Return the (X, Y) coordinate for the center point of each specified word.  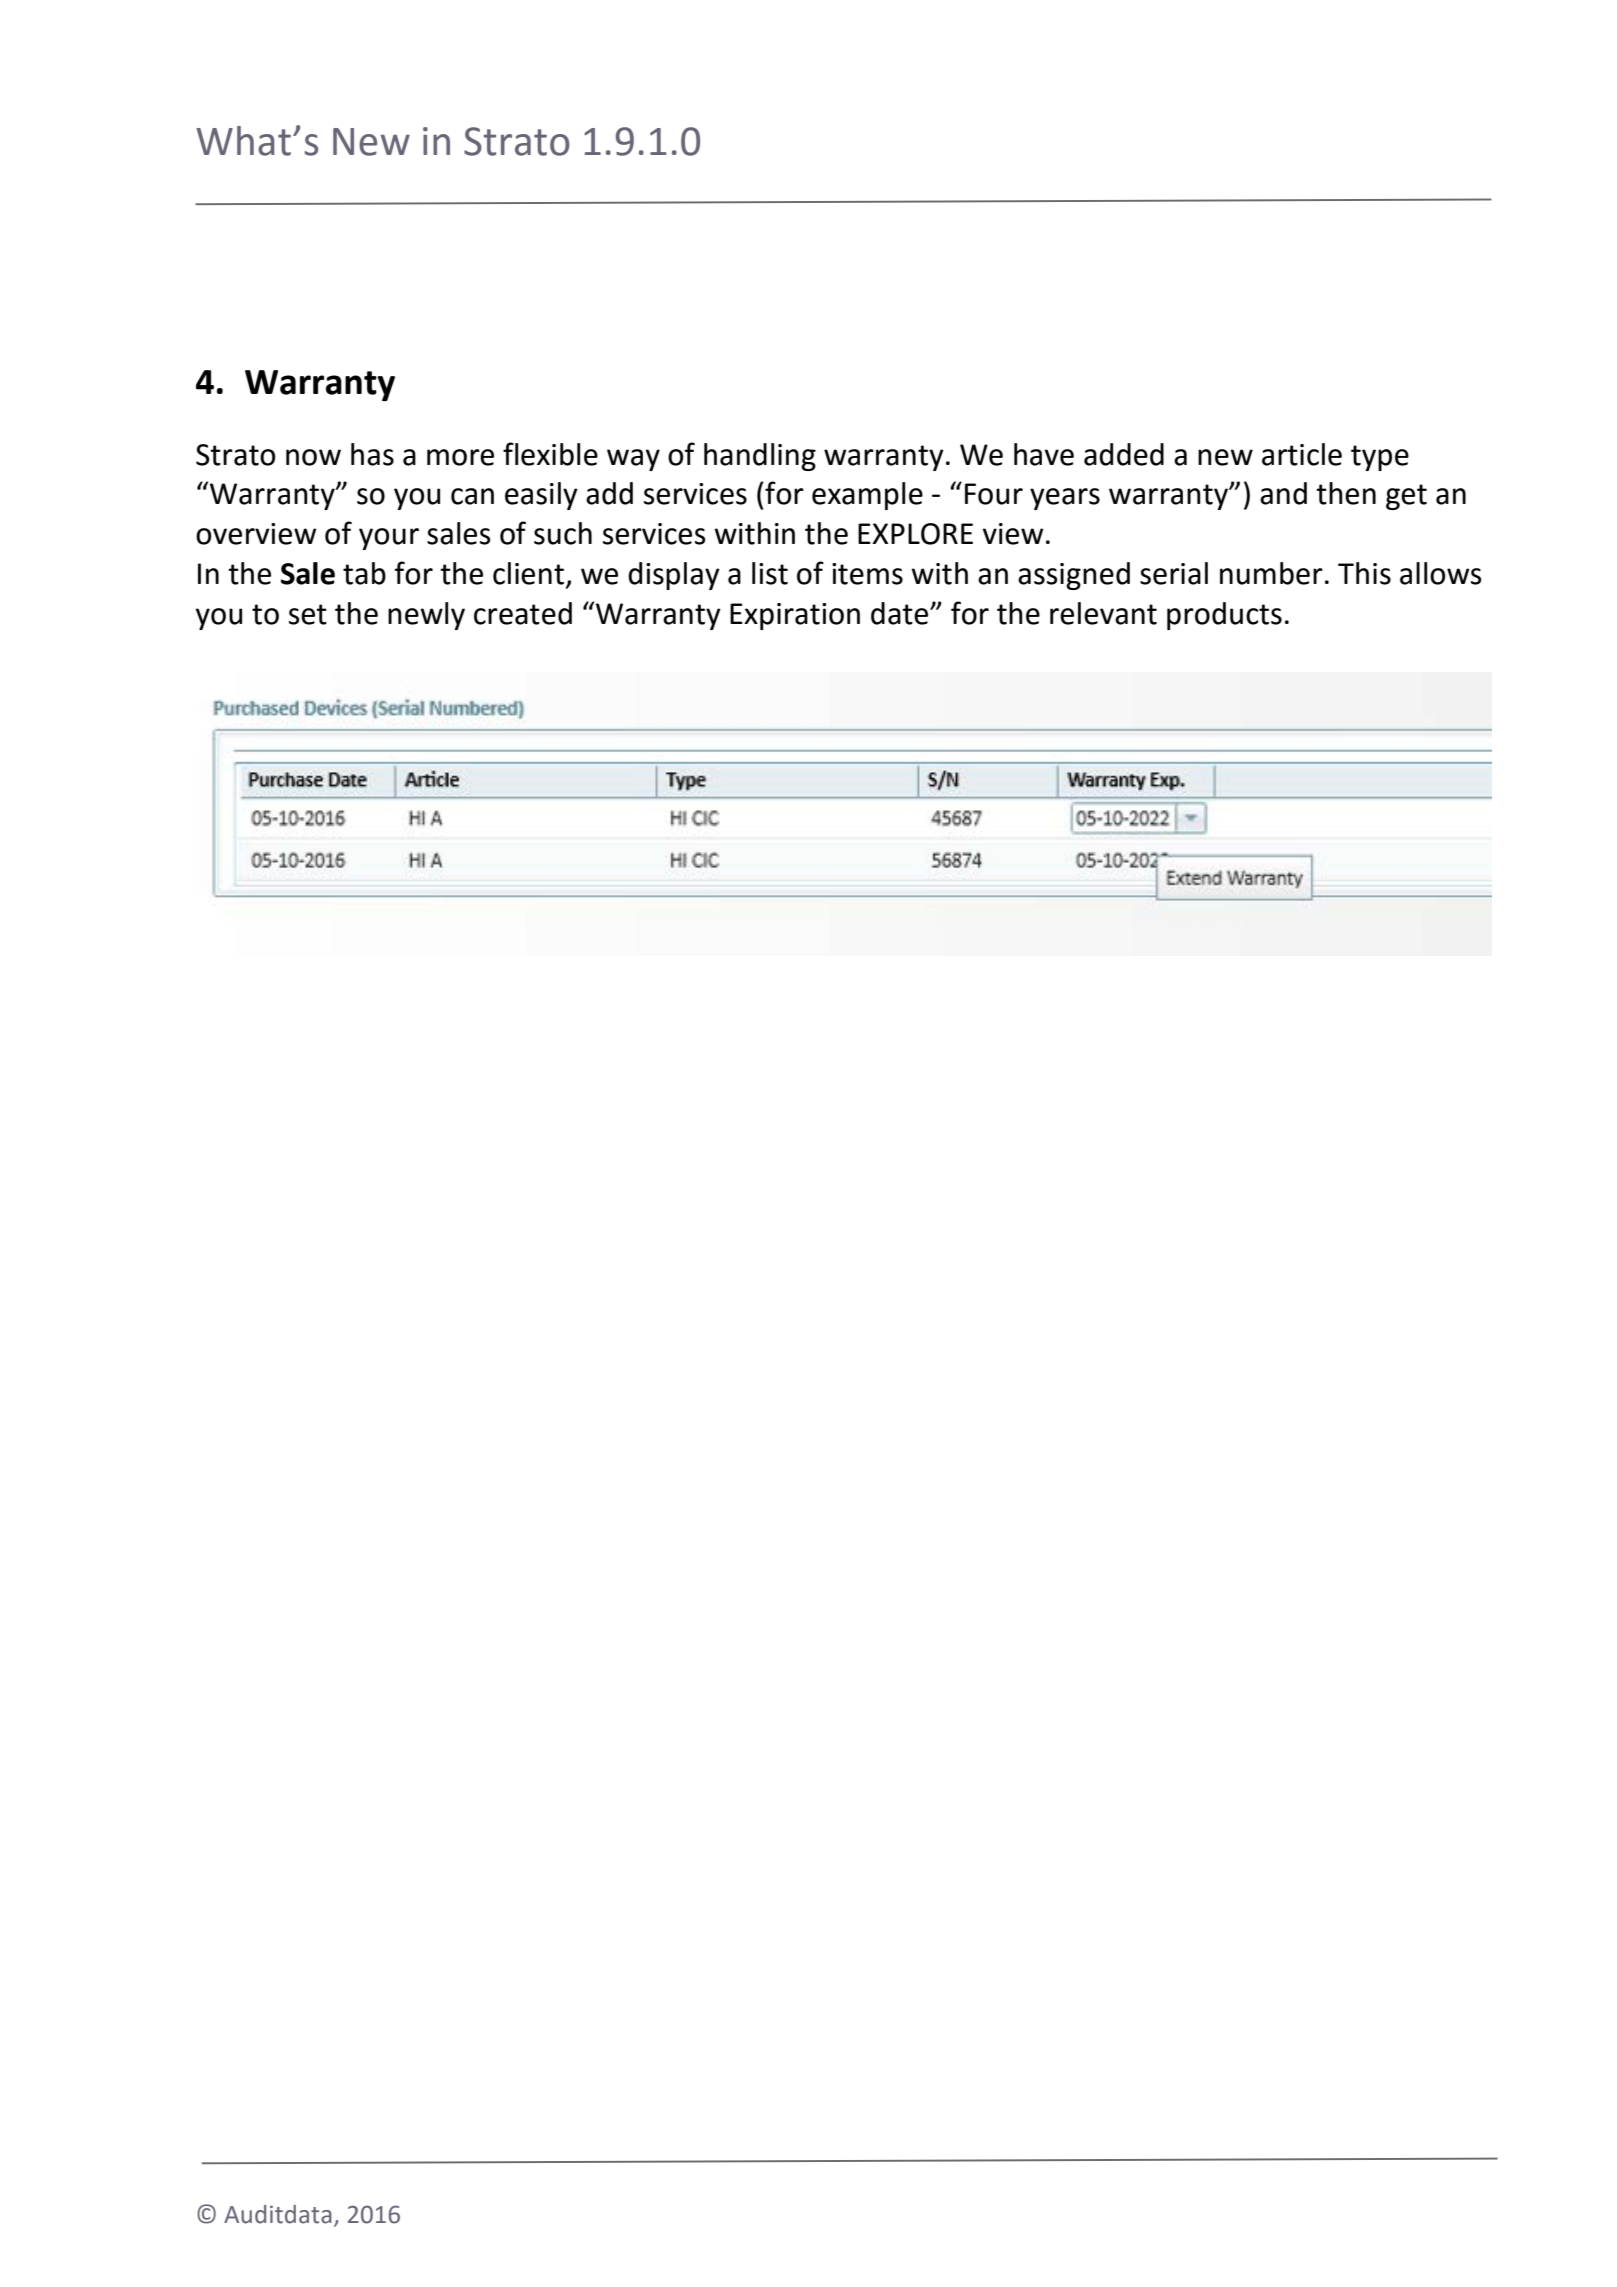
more (460, 457)
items (867, 574)
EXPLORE (915, 534)
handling (760, 457)
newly (426, 616)
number (1271, 573)
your (389, 539)
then (1346, 493)
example (867, 496)
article (1302, 454)
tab (364, 573)
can (472, 496)
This (1364, 573)
